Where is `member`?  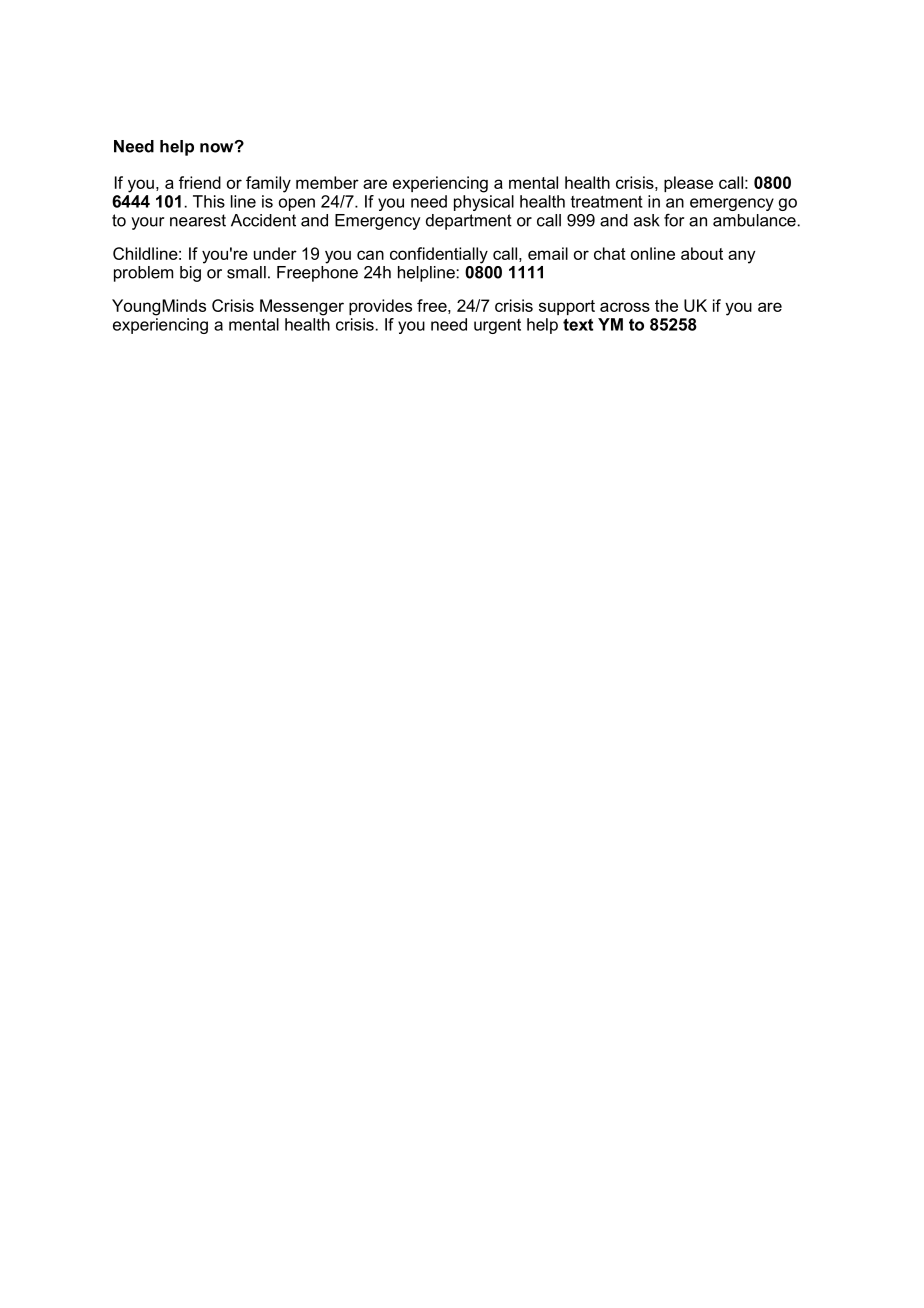
member is located at coordinates (327, 182).
